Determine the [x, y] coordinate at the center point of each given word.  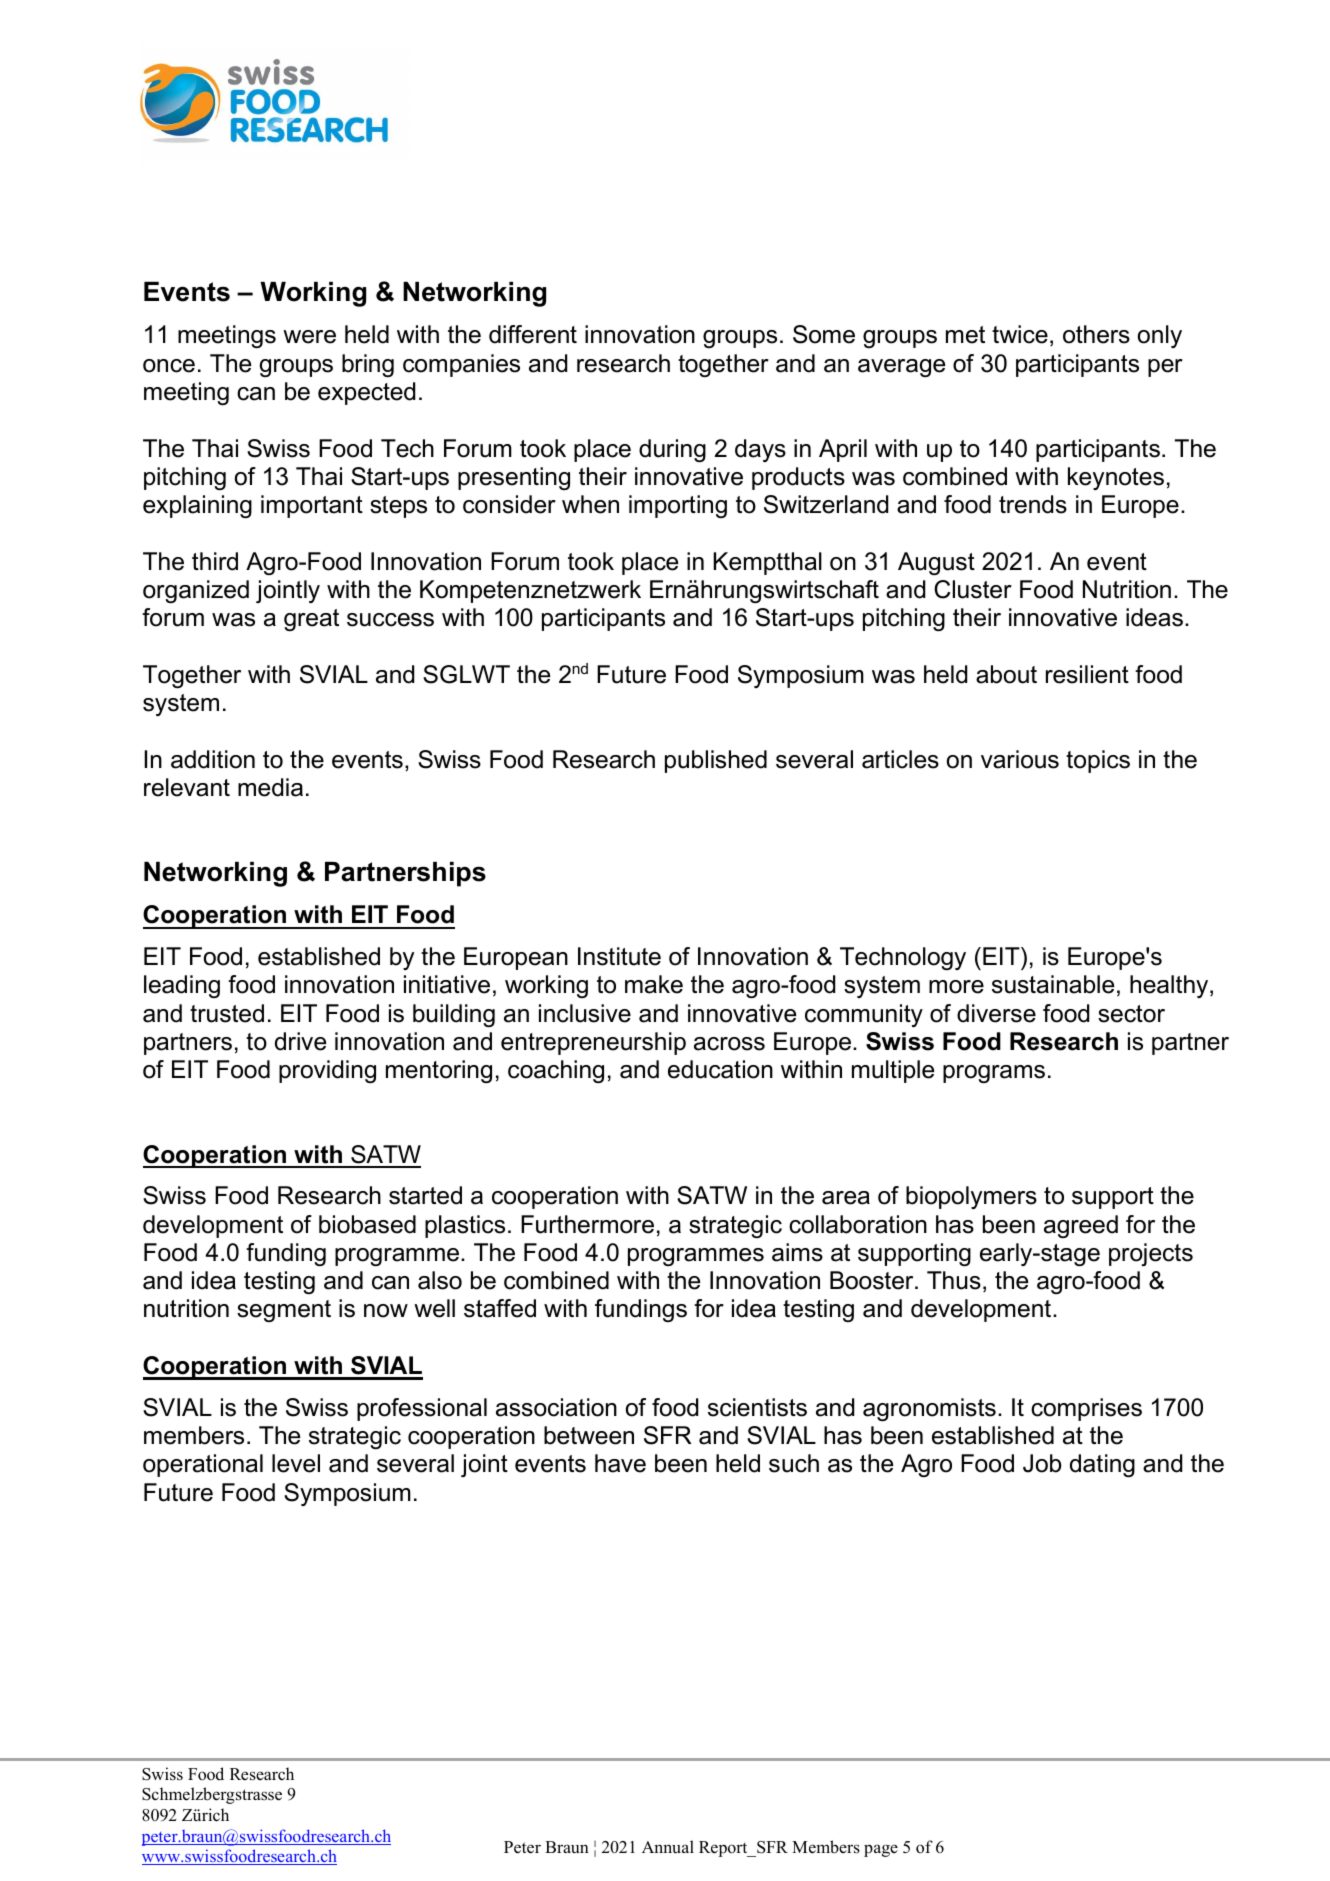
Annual [668, 1847]
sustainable [1053, 984]
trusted [227, 1013]
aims [797, 1252]
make [654, 984]
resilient [1087, 674]
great [311, 620]
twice [1020, 334]
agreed [1081, 1226]
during [672, 450]
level [296, 1463]
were [309, 337]
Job [1042, 1463]
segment [284, 1311]
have [620, 1463]
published [716, 761]
